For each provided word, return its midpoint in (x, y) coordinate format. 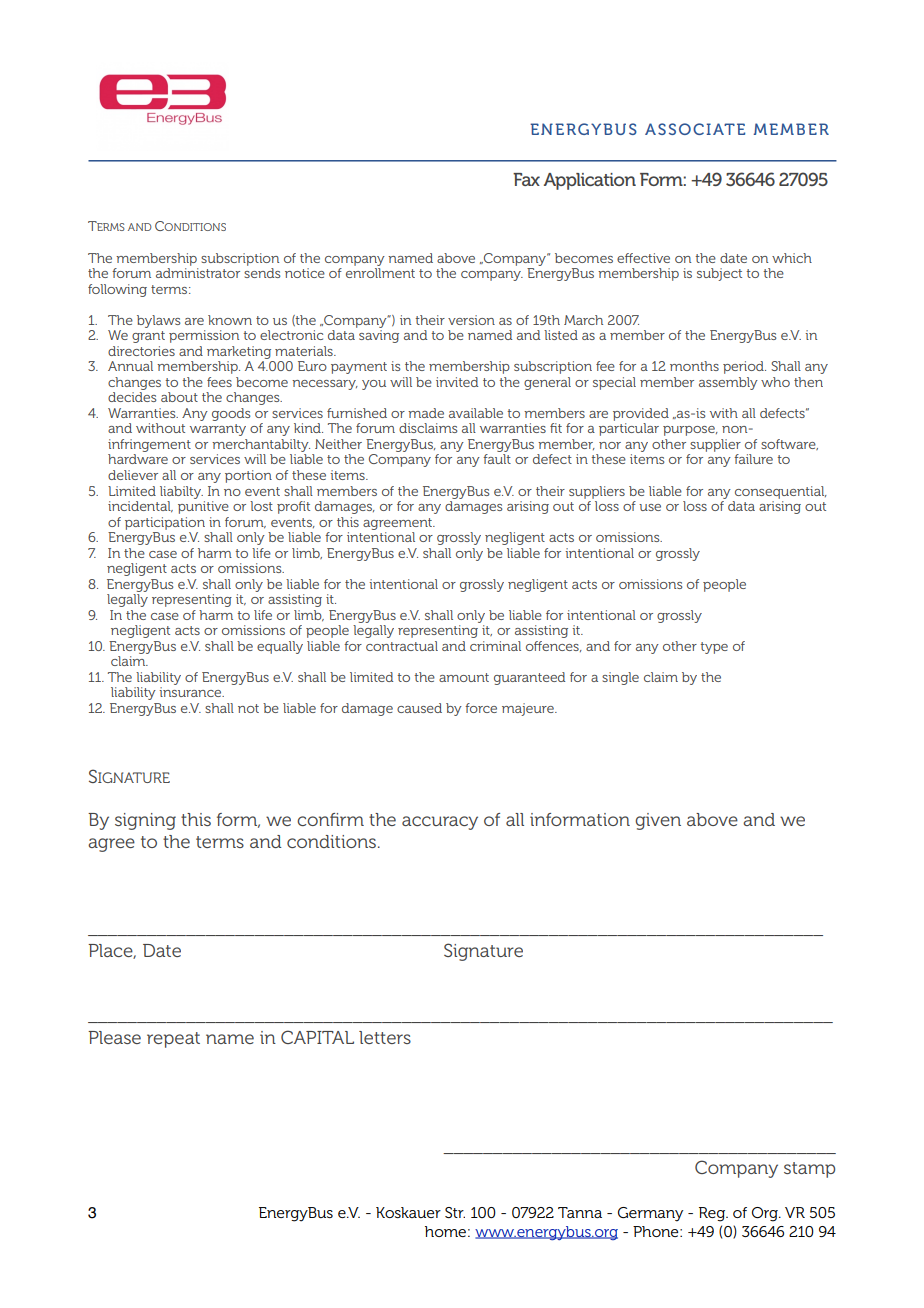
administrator (198, 273)
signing (145, 821)
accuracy (440, 823)
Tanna (580, 1212)
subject (719, 274)
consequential (781, 492)
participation (165, 523)
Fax (526, 179)
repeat (173, 1040)
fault (497, 459)
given (658, 821)
